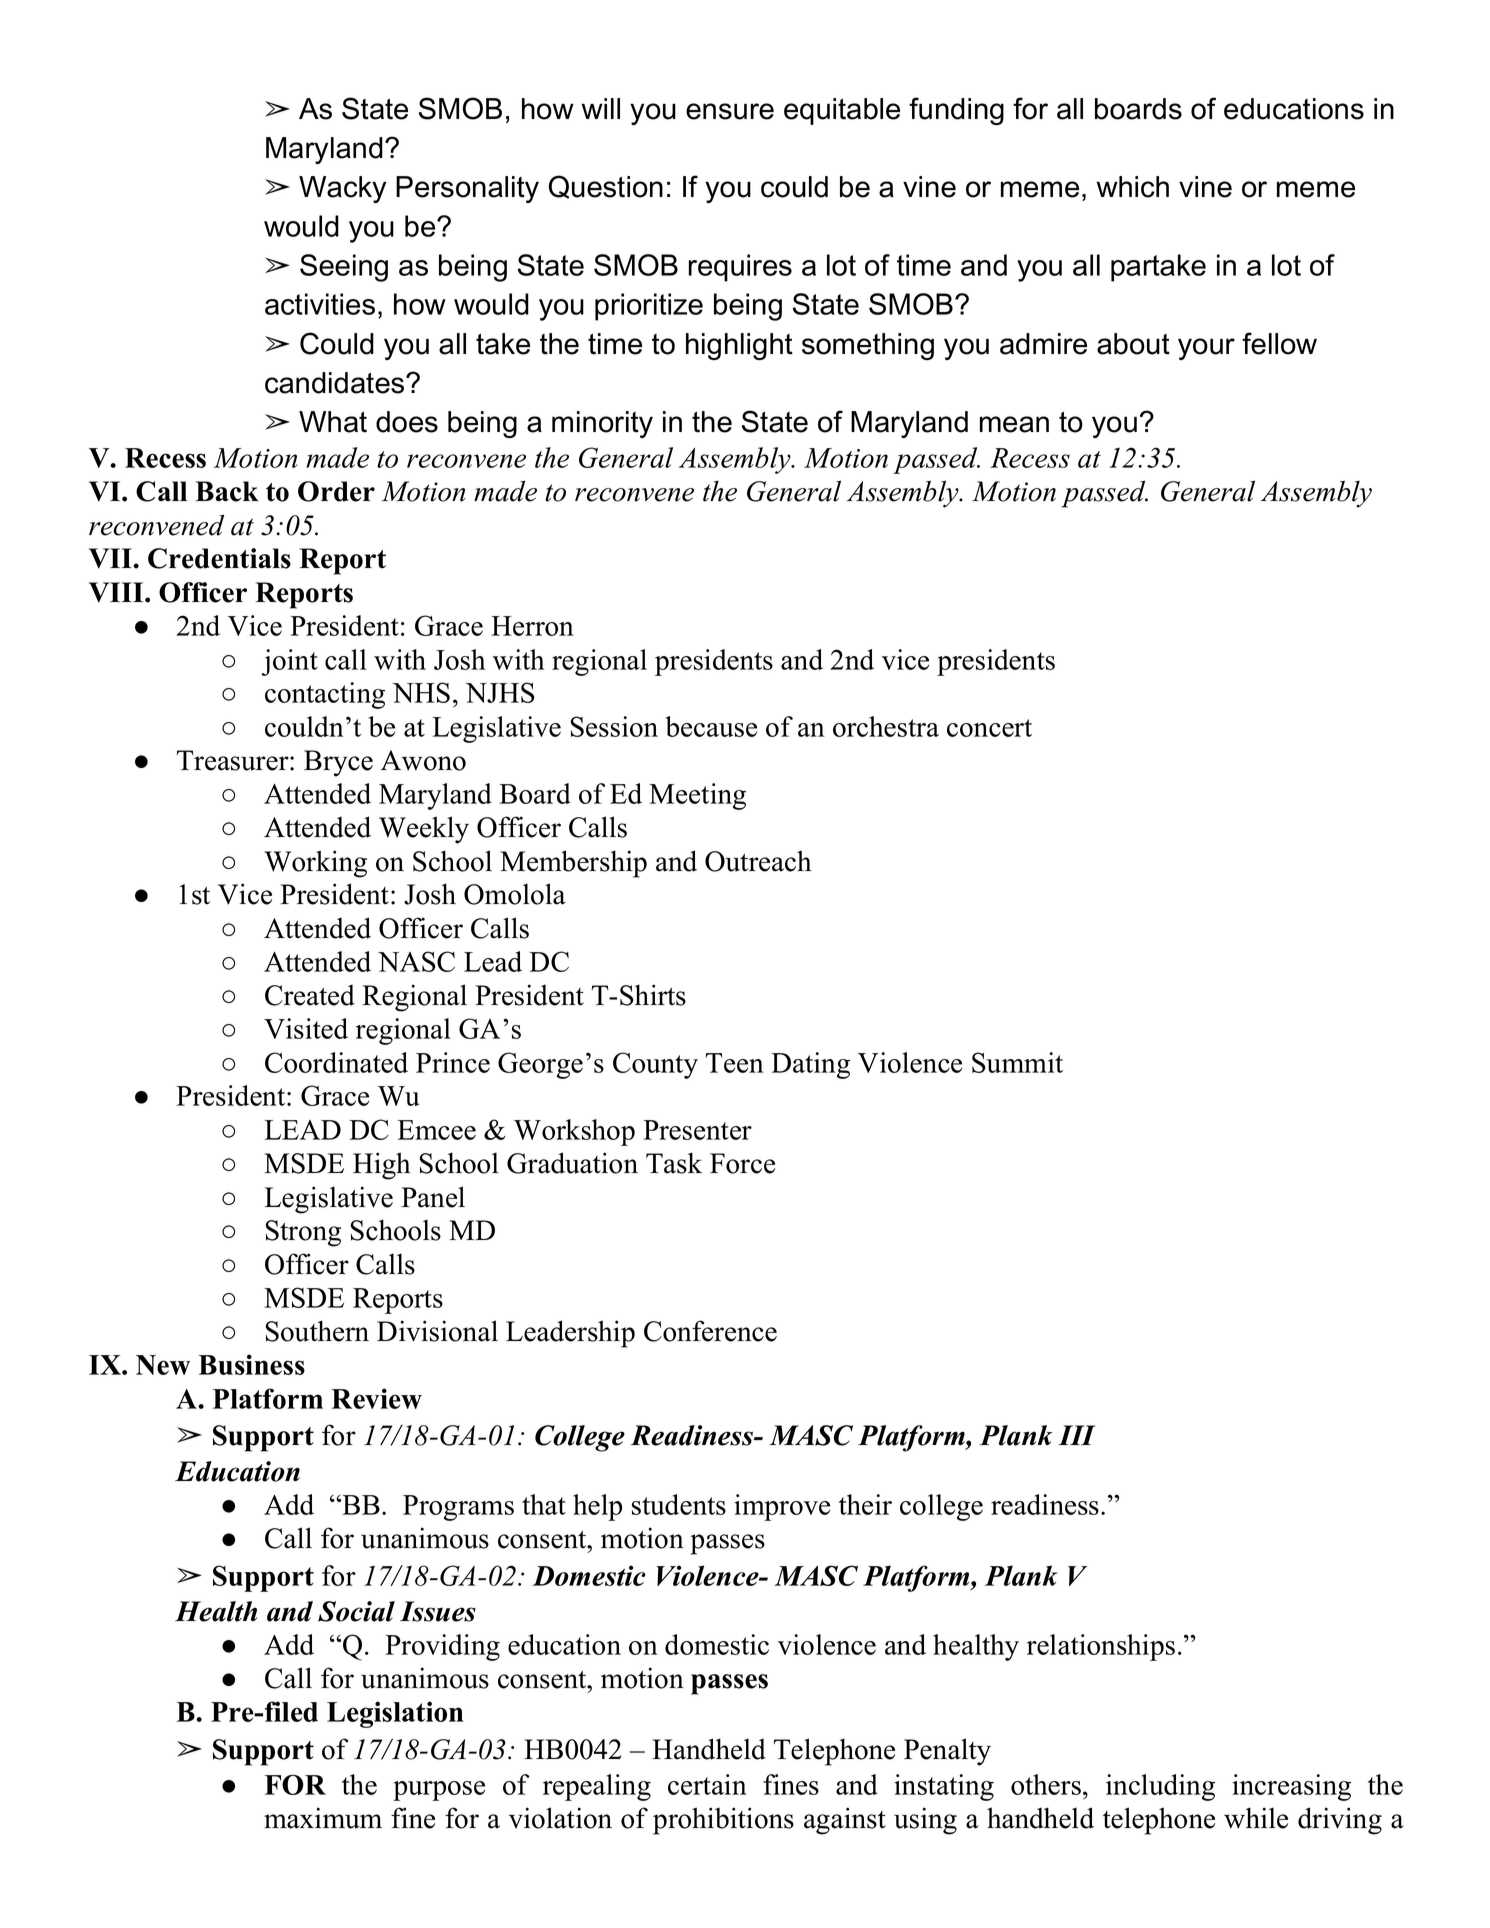 The height and width of the image is (1928, 1490). What do you see at coordinates (711, 726) in the image?
I see `because` at bounding box center [711, 726].
